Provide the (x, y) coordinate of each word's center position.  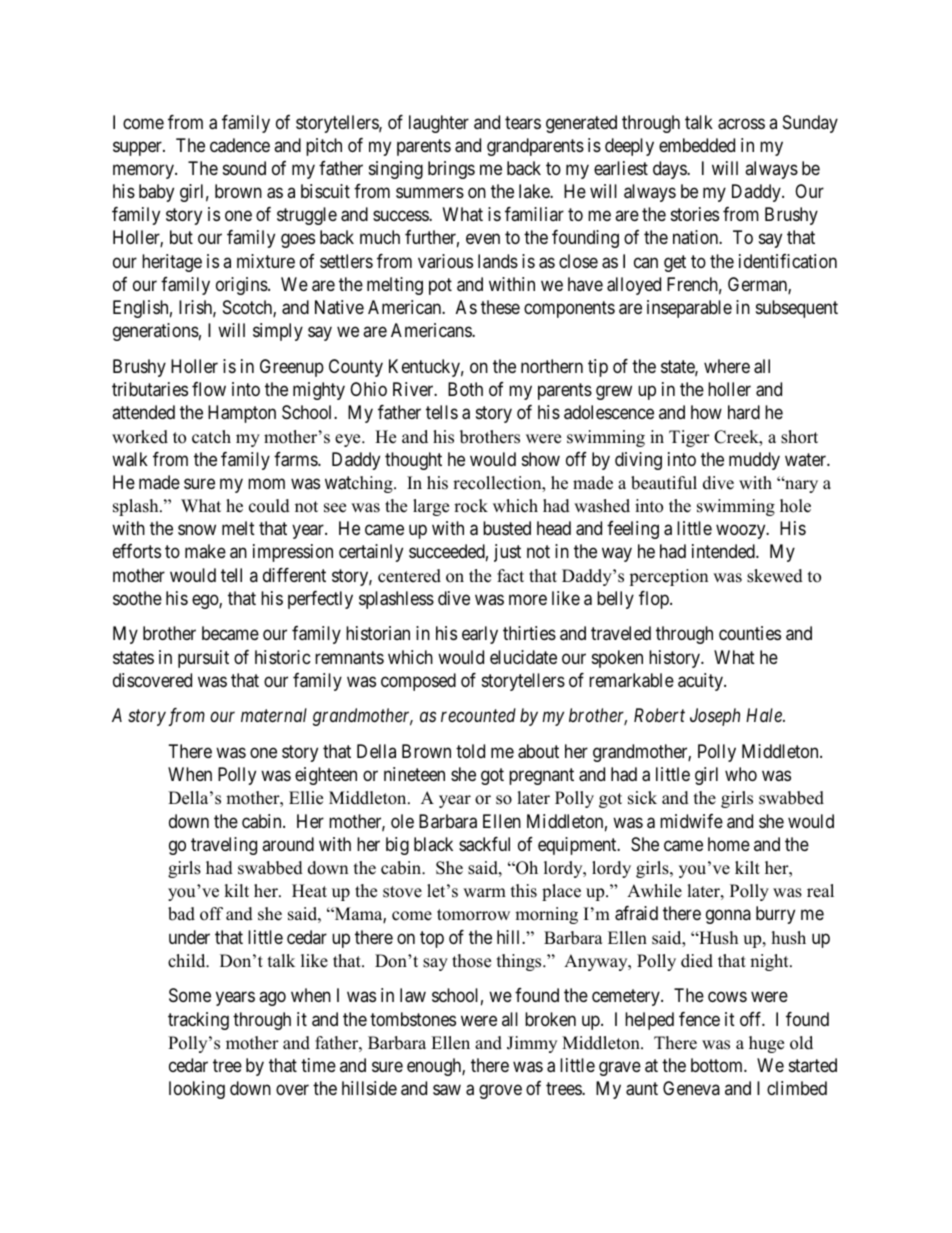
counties (750, 633)
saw (447, 1090)
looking (197, 1090)
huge (766, 1044)
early (480, 635)
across (741, 124)
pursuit (203, 659)
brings (451, 170)
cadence (240, 145)
